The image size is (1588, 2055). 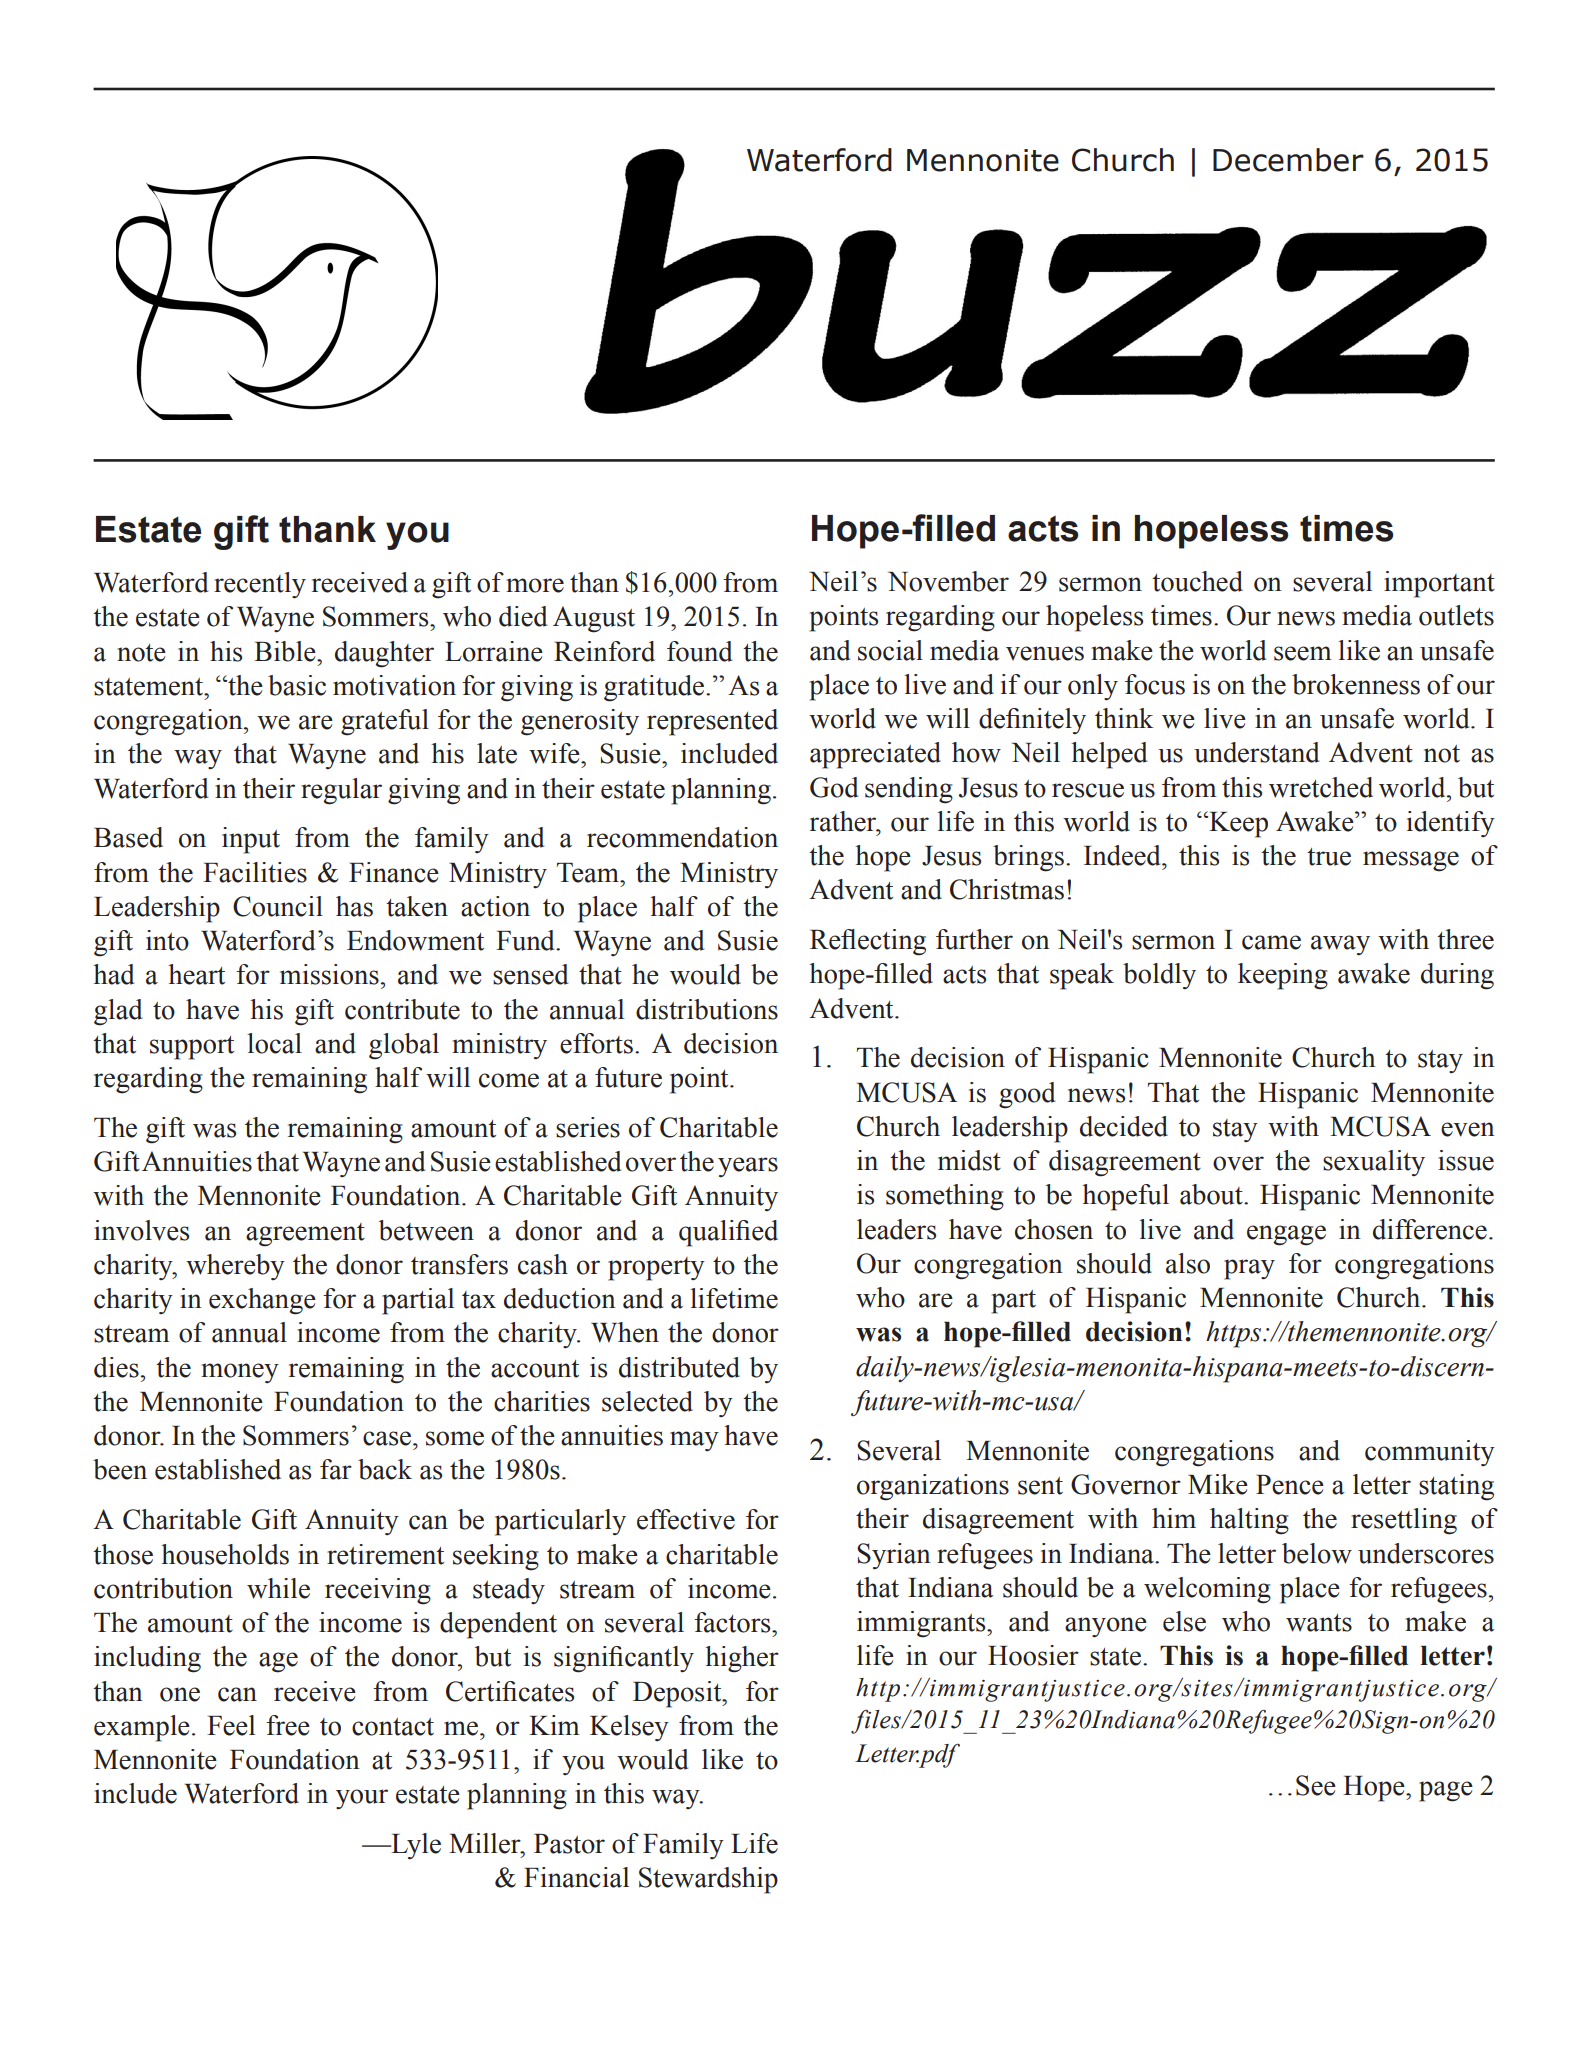 What do you see at coordinates (362, 1799) in the screenshot?
I see `your` at bounding box center [362, 1799].
